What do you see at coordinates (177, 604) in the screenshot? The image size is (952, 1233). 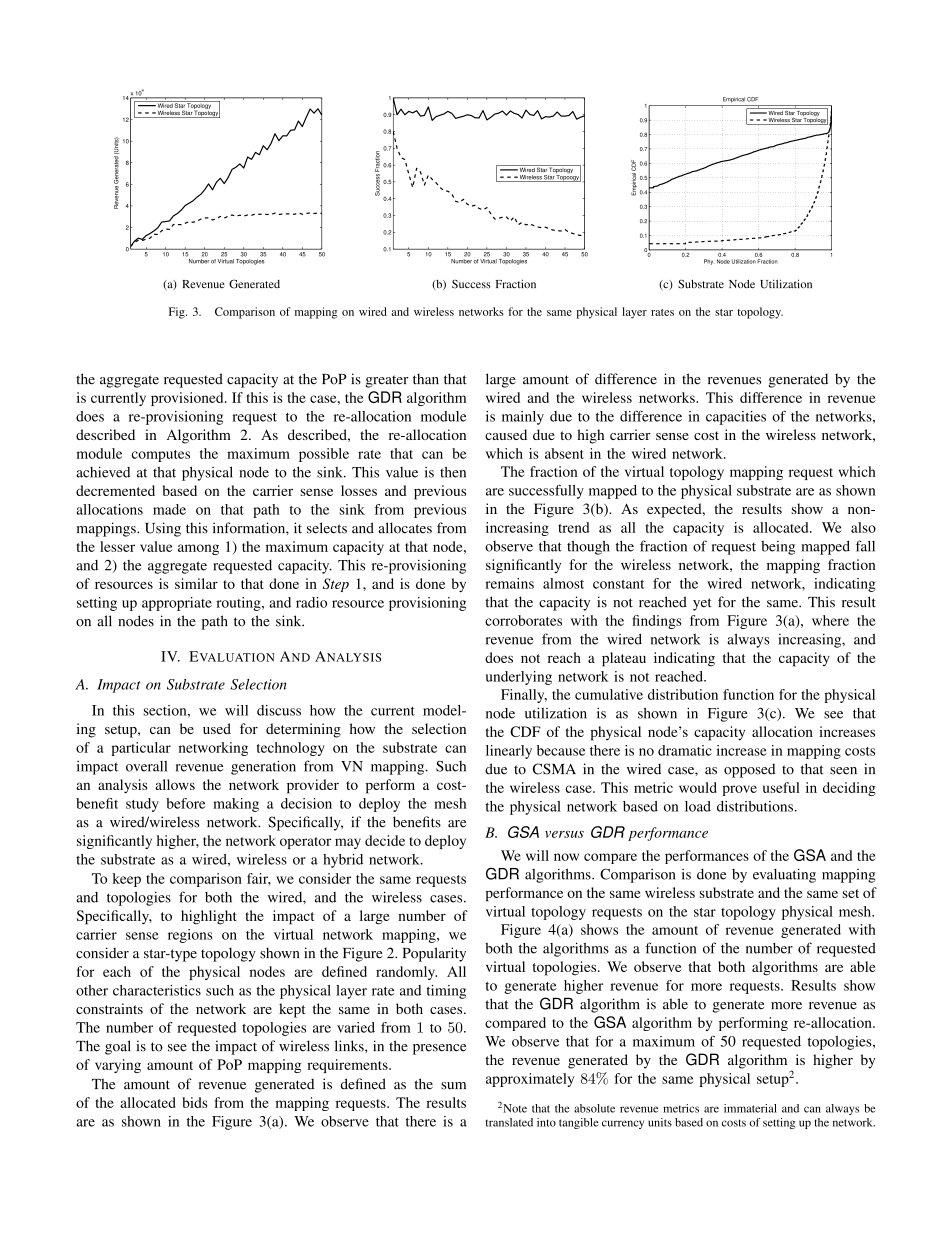 I see `appropriate` at bounding box center [177, 604].
